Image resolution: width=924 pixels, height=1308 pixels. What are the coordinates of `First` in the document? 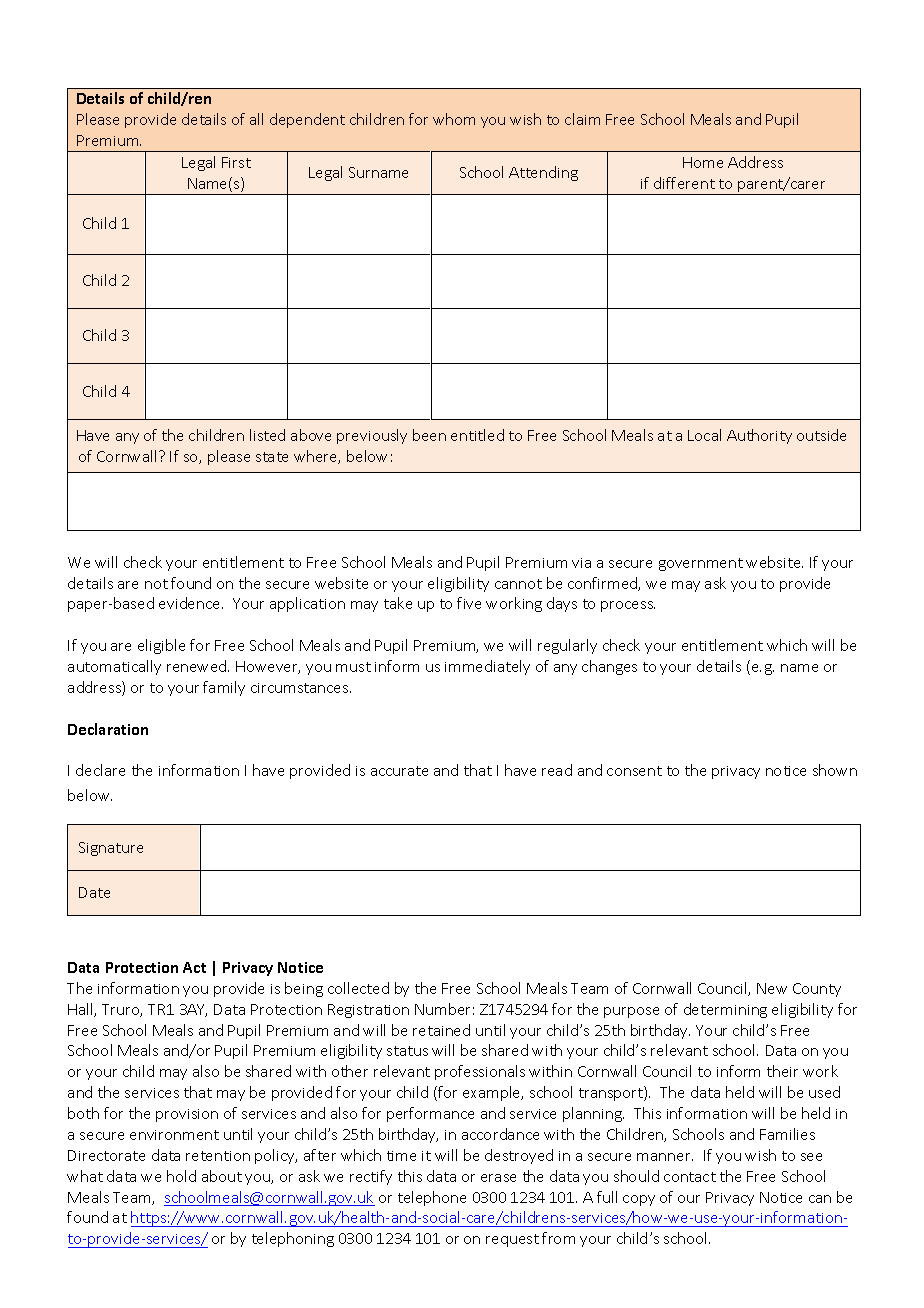 It's located at (236, 162).
